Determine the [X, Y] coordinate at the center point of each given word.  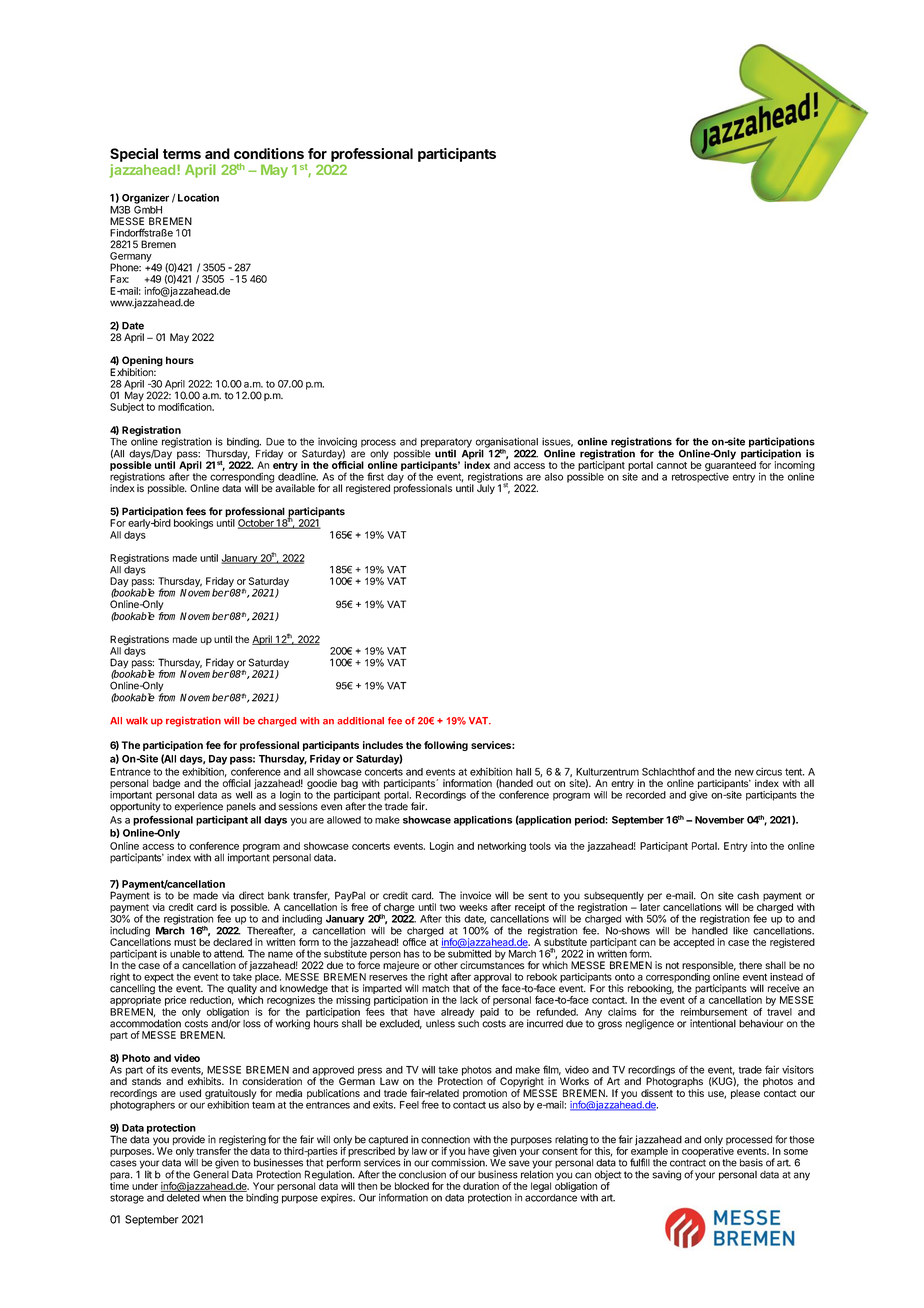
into [759, 846]
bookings [193, 524]
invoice [475, 895]
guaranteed [730, 465]
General [211, 1173]
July [486, 488]
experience [199, 807]
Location [198, 197]
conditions [269, 153]
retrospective [700, 478]
